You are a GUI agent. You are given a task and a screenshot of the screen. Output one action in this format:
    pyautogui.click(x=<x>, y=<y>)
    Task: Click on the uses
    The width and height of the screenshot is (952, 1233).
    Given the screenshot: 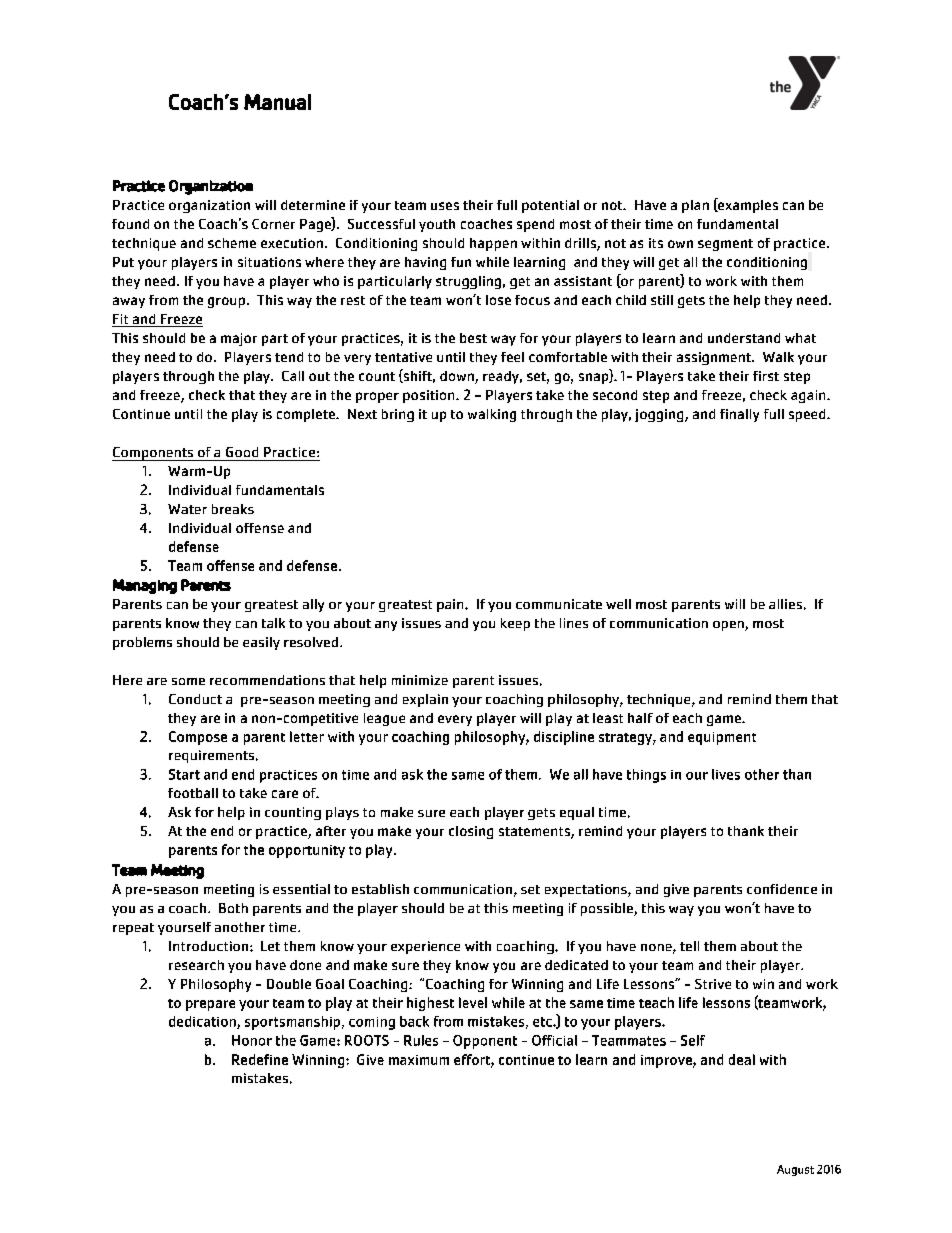 What is the action you would take?
    pyautogui.click(x=445, y=206)
